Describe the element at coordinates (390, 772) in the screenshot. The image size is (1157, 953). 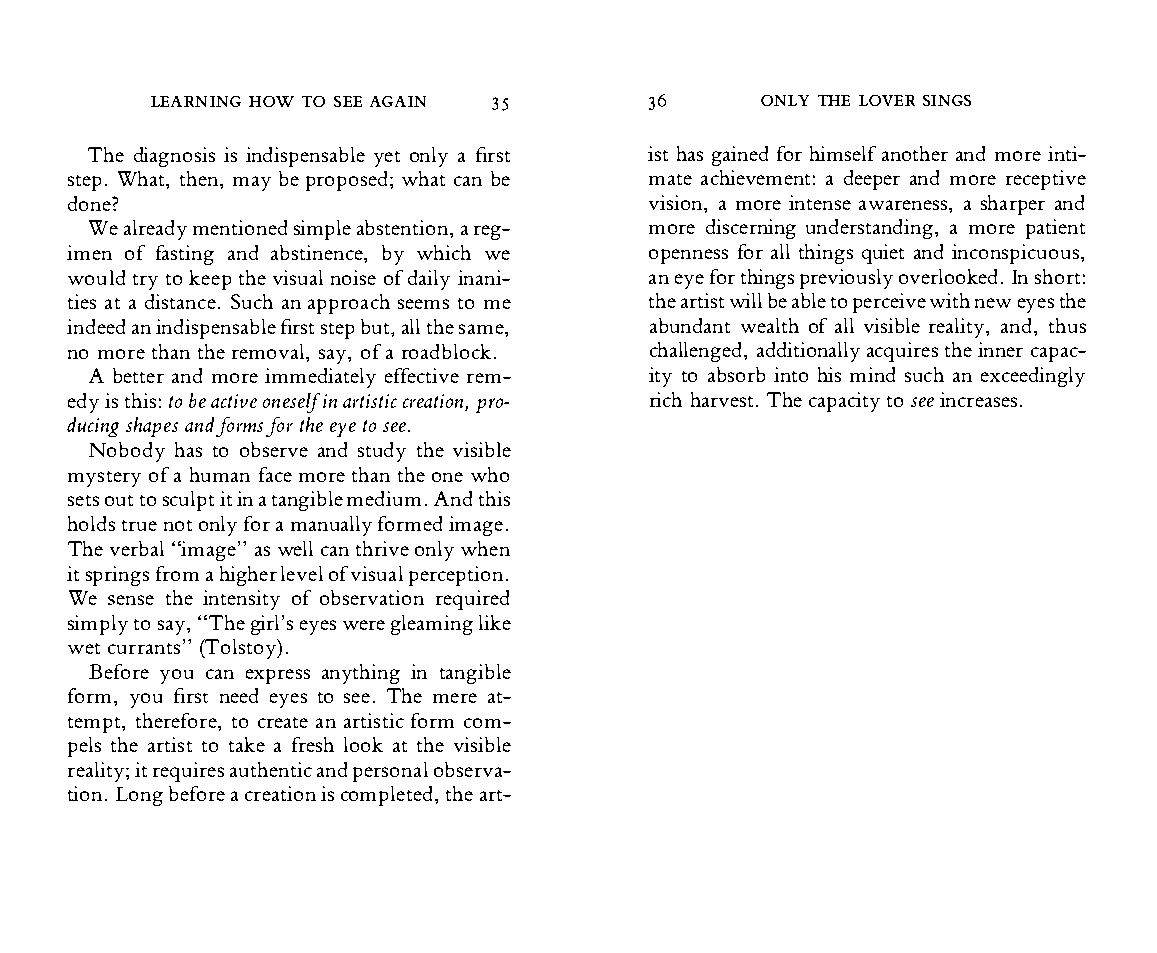
I see `personal` at that location.
